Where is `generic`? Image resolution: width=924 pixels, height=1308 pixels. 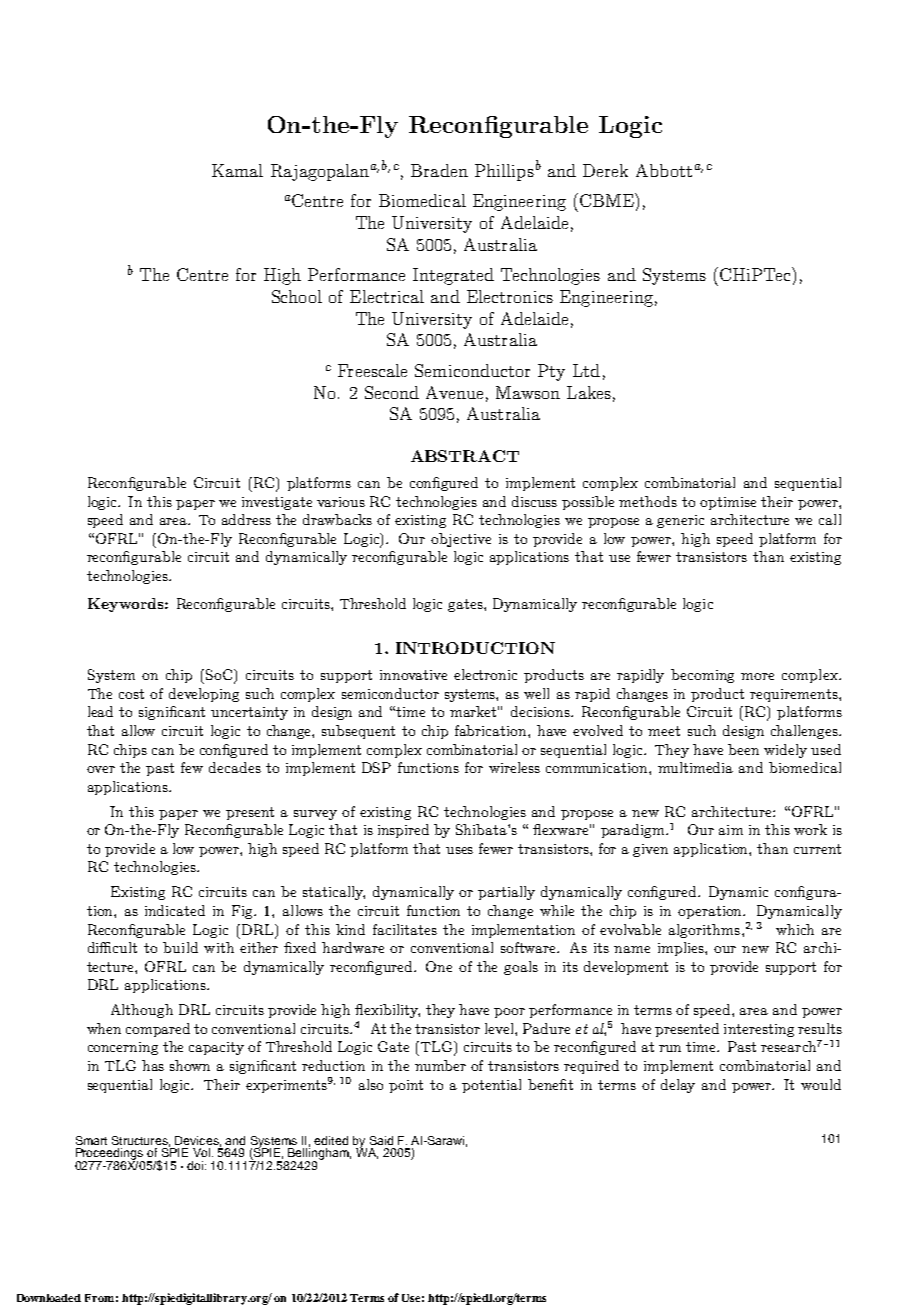 generic is located at coordinates (680, 521).
